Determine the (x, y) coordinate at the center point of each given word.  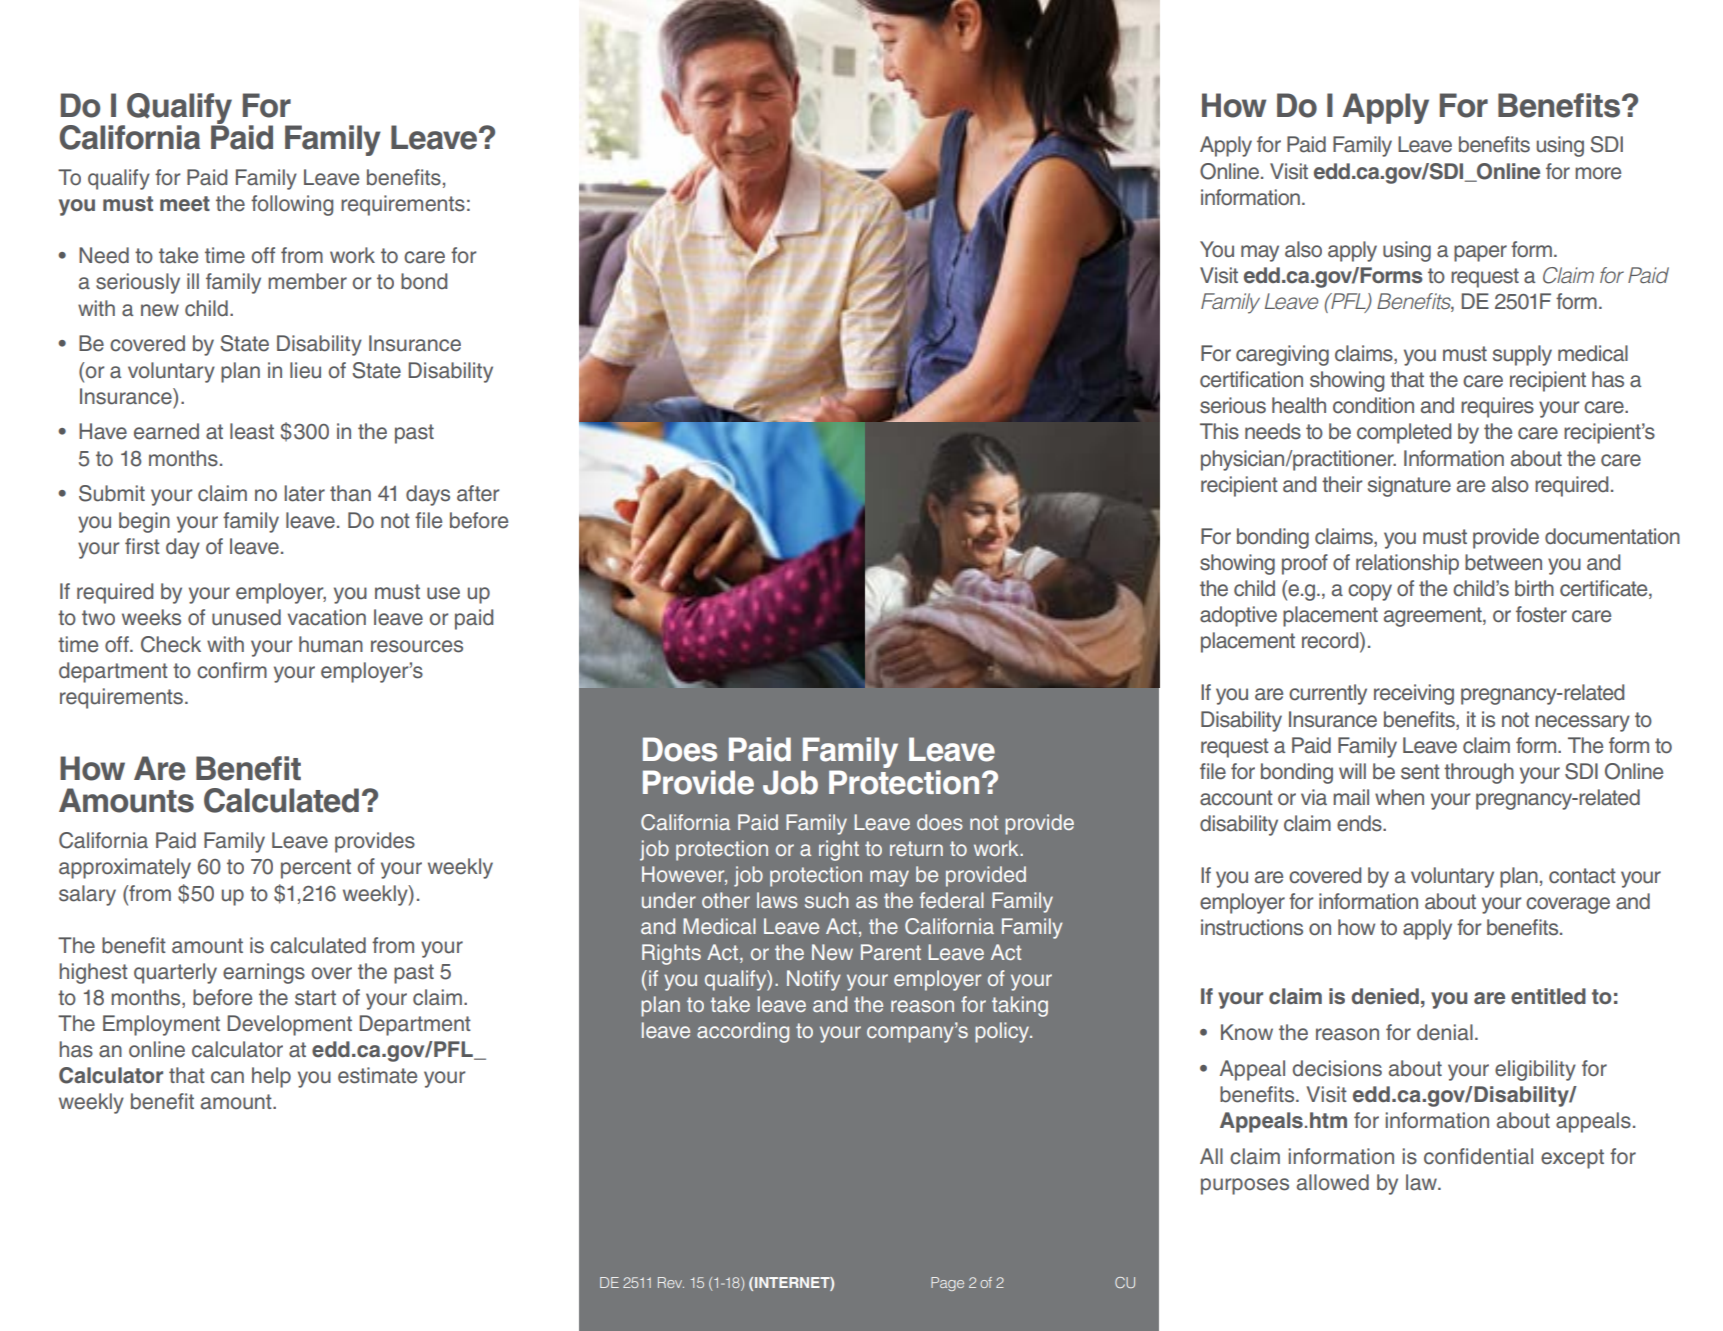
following (292, 205)
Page (947, 1284)
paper (1480, 253)
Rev (671, 1282)
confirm (232, 670)
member (307, 281)
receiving (1414, 694)
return (916, 848)
